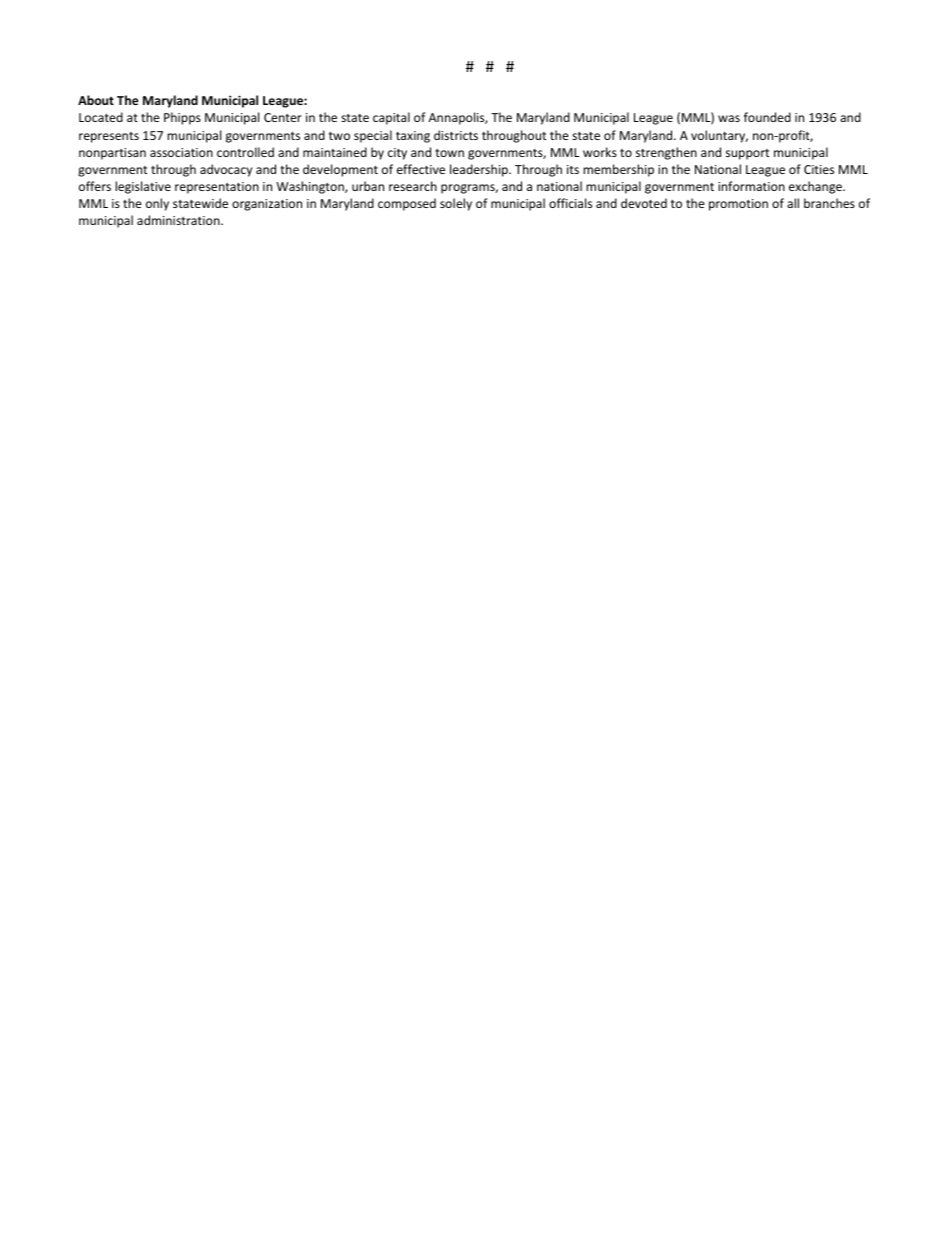 The width and height of the screenshot is (952, 1233). I want to click on strengthen, so click(666, 153).
